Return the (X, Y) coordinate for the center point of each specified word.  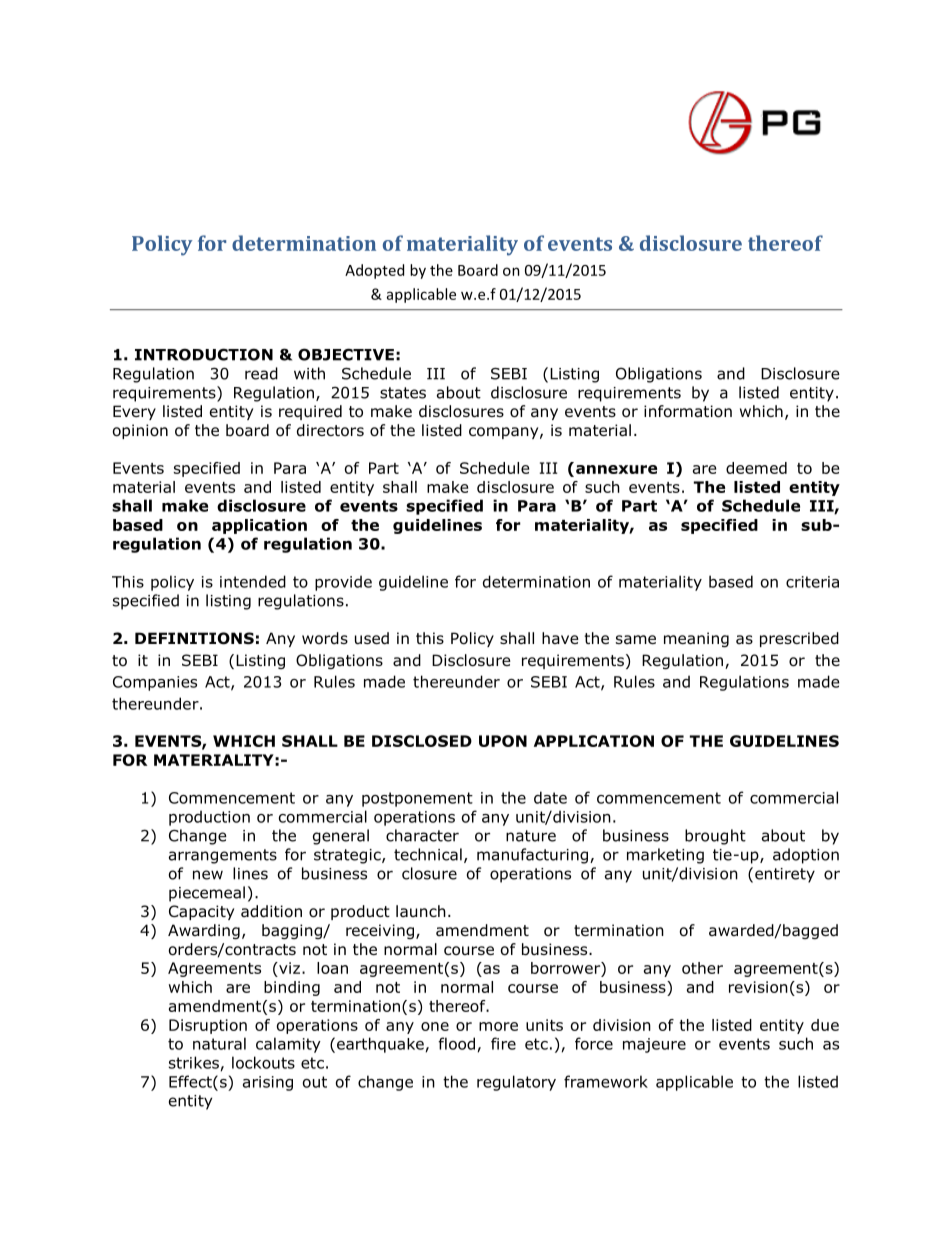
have (560, 638)
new (208, 875)
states (403, 393)
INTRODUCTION (204, 354)
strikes (194, 1062)
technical (428, 854)
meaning (696, 639)
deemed (756, 468)
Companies (155, 683)
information (688, 411)
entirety (785, 875)
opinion (140, 431)
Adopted (374, 271)
